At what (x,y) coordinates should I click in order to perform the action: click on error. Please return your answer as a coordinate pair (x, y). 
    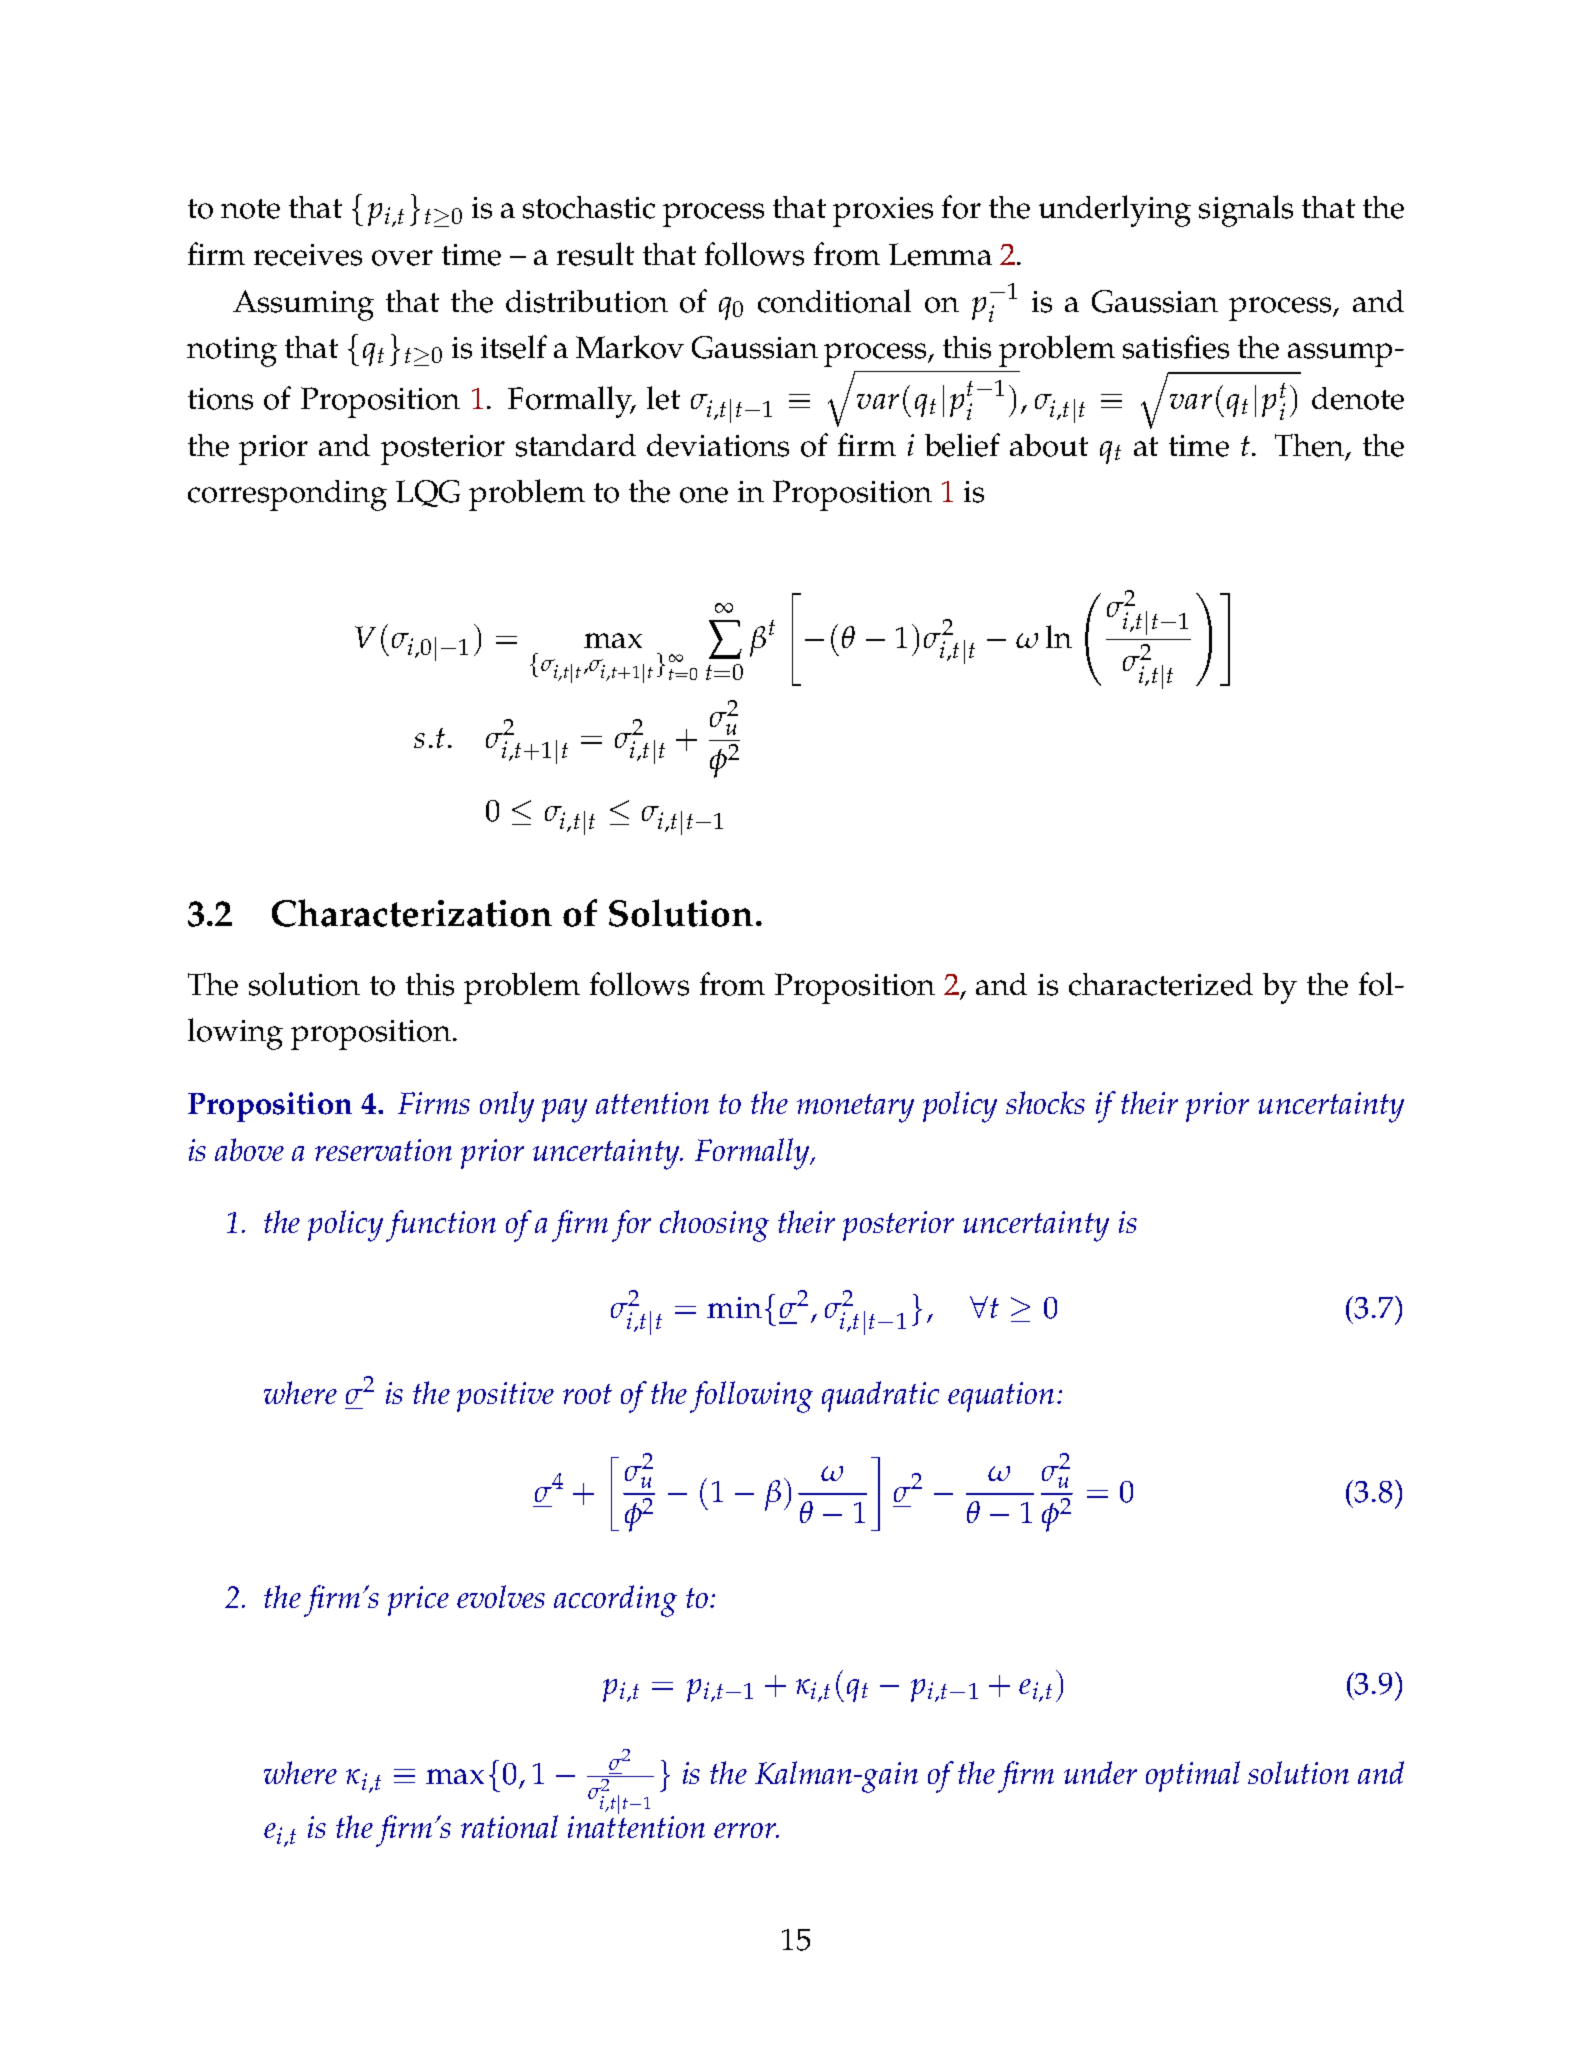
    Looking at the image, I should click on (746, 1830).
